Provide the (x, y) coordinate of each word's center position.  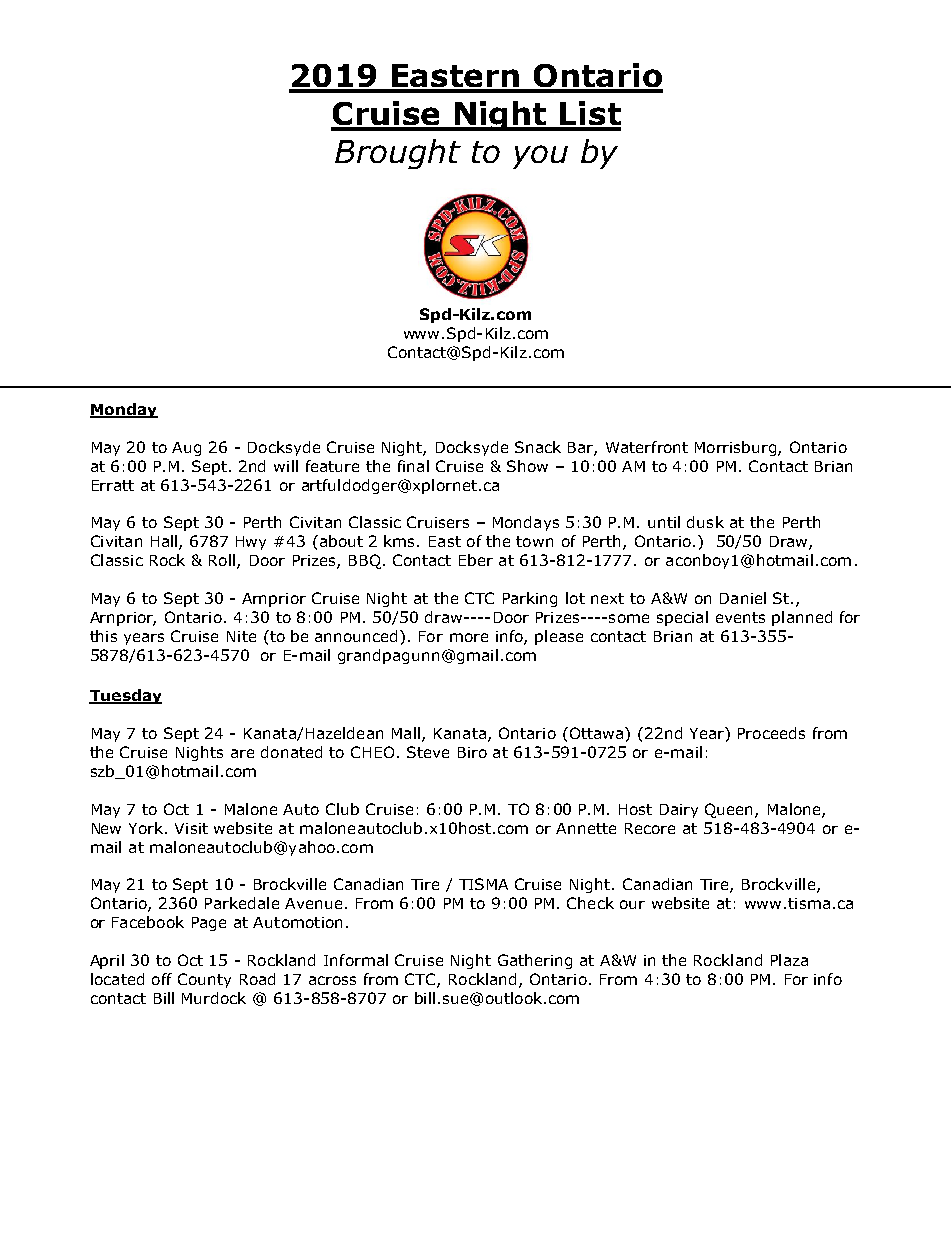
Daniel (743, 598)
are (242, 753)
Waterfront (647, 447)
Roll (223, 561)
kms (401, 541)
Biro (472, 752)
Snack (538, 447)
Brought (398, 154)
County (204, 980)
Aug (186, 449)
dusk (705, 522)
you (540, 157)
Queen (730, 810)
